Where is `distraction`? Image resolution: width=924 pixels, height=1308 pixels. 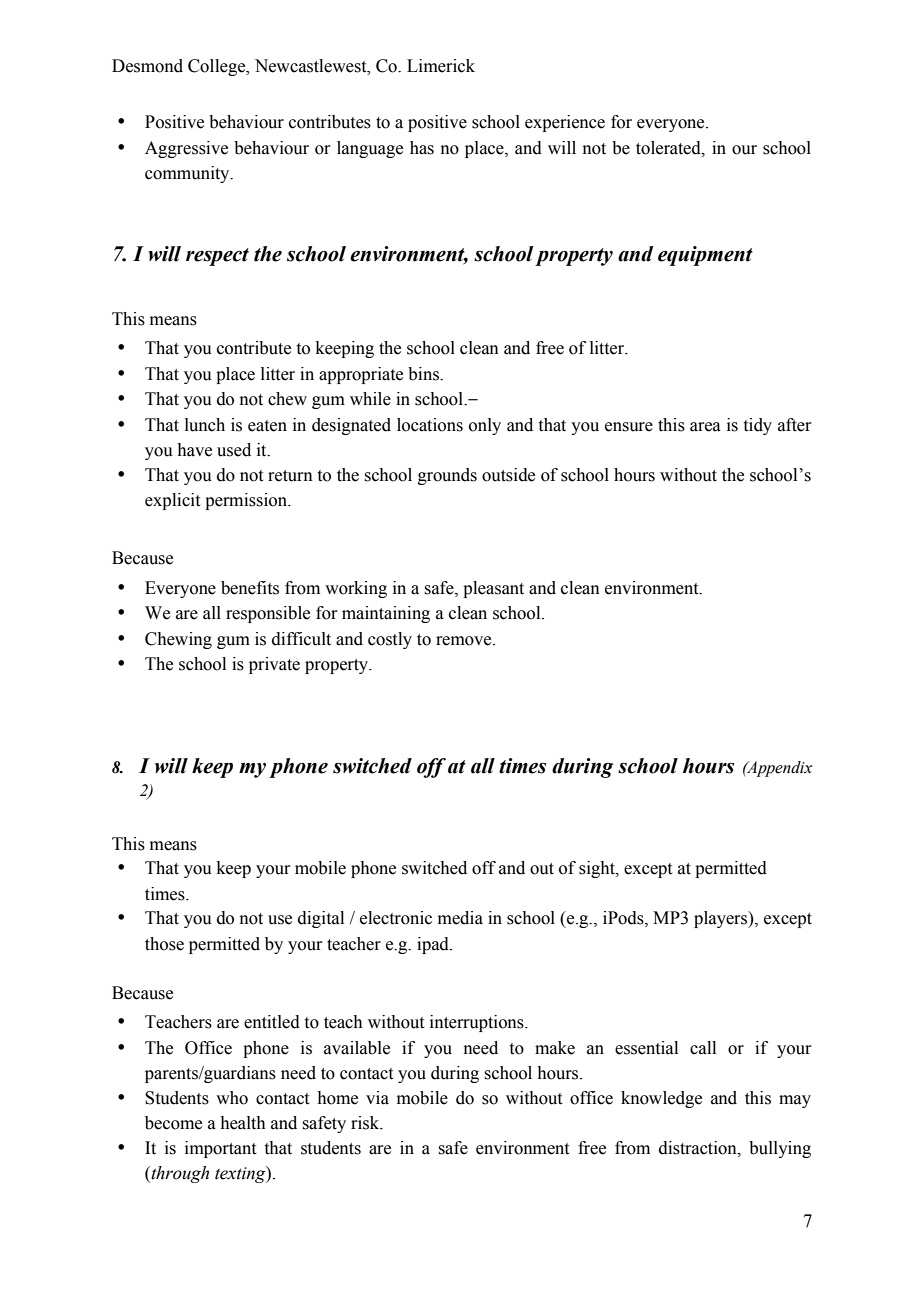 distraction is located at coordinates (699, 1148).
